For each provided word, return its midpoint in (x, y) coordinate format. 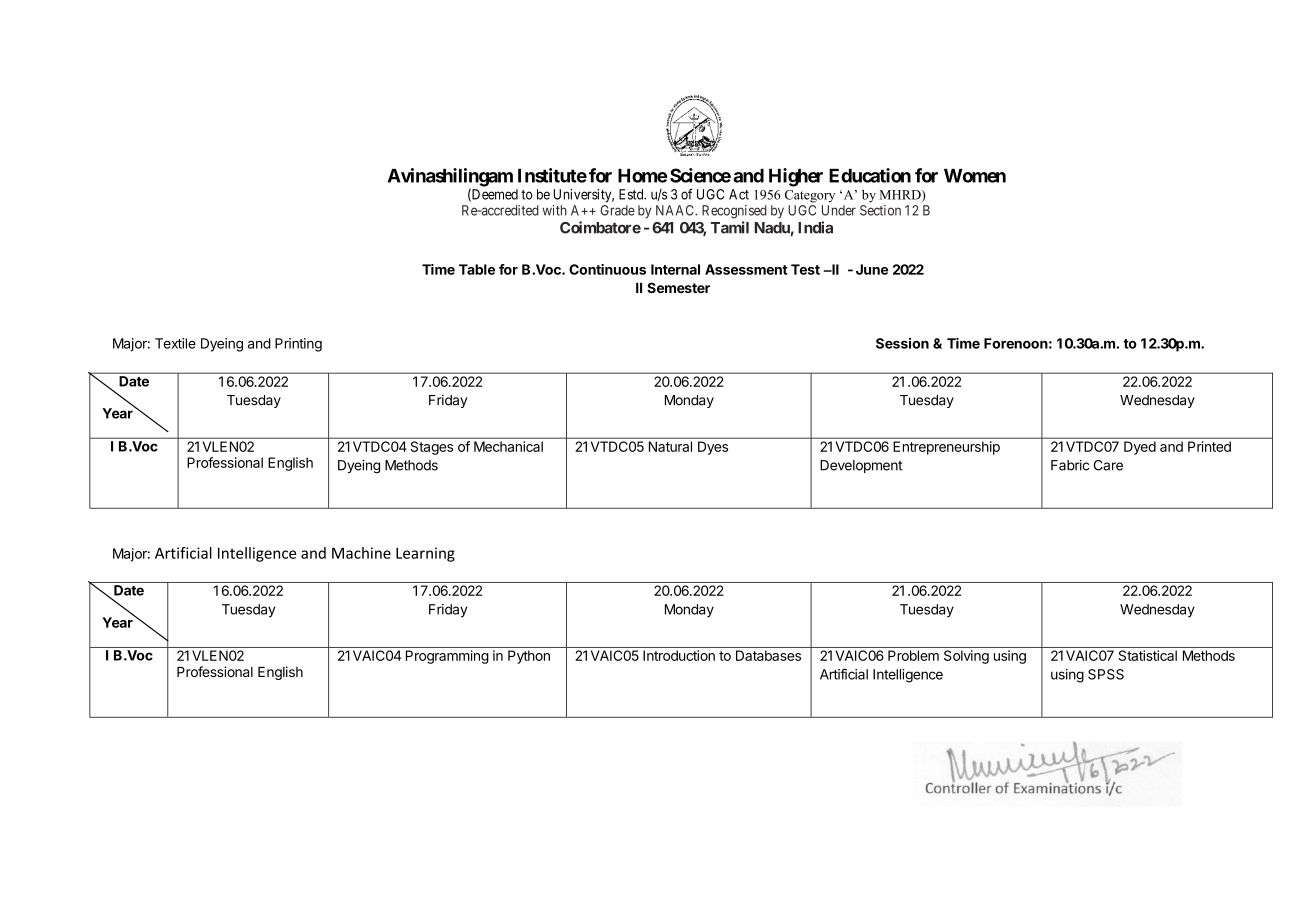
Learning (425, 554)
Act (739, 194)
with (554, 210)
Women (975, 176)
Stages (432, 448)
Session (902, 343)
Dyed (1140, 448)
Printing (298, 345)
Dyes (713, 448)
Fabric (1070, 465)
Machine (361, 553)
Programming (447, 657)
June (872, 269)
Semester (678, 287)
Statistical (1148, 655)
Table (477, 269)
